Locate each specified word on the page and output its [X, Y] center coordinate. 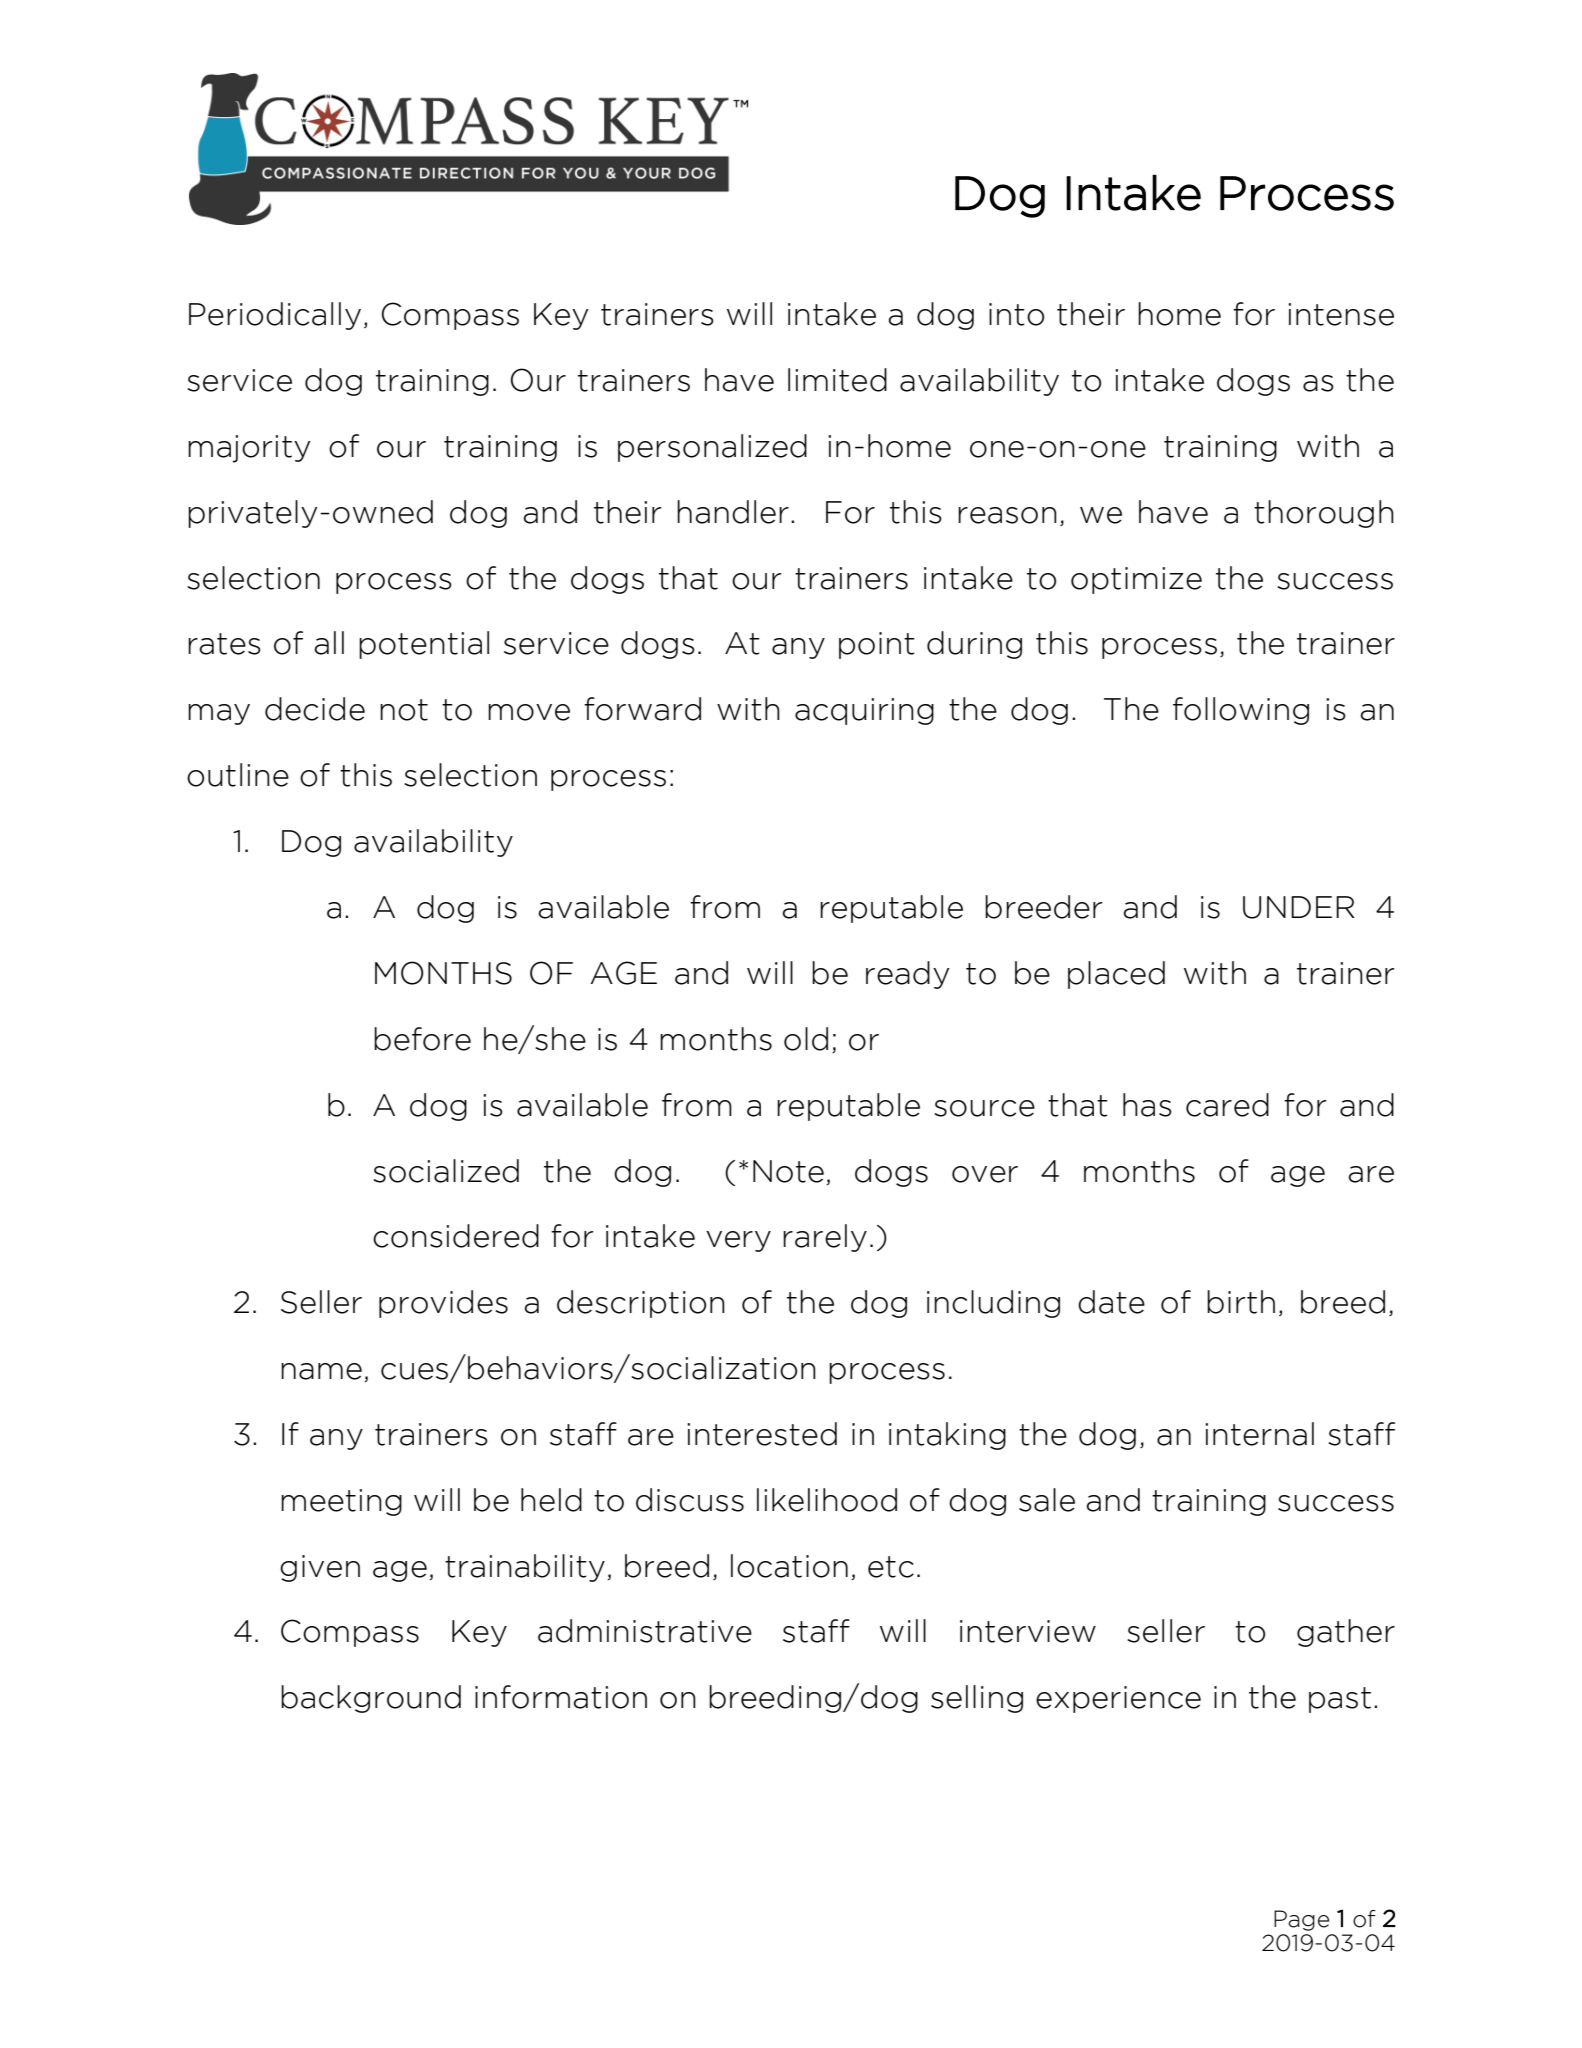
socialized [446, 1171]
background [371, 1699]
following [1241, 711]
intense [1341, 314]
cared [1227, 1105]
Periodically [275, 316]
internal [1259, 1434]
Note [788, 1171]
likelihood [827, 1500]
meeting [341, 1502]
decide [315, 709]
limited [837, 380]
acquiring [864, 711]
